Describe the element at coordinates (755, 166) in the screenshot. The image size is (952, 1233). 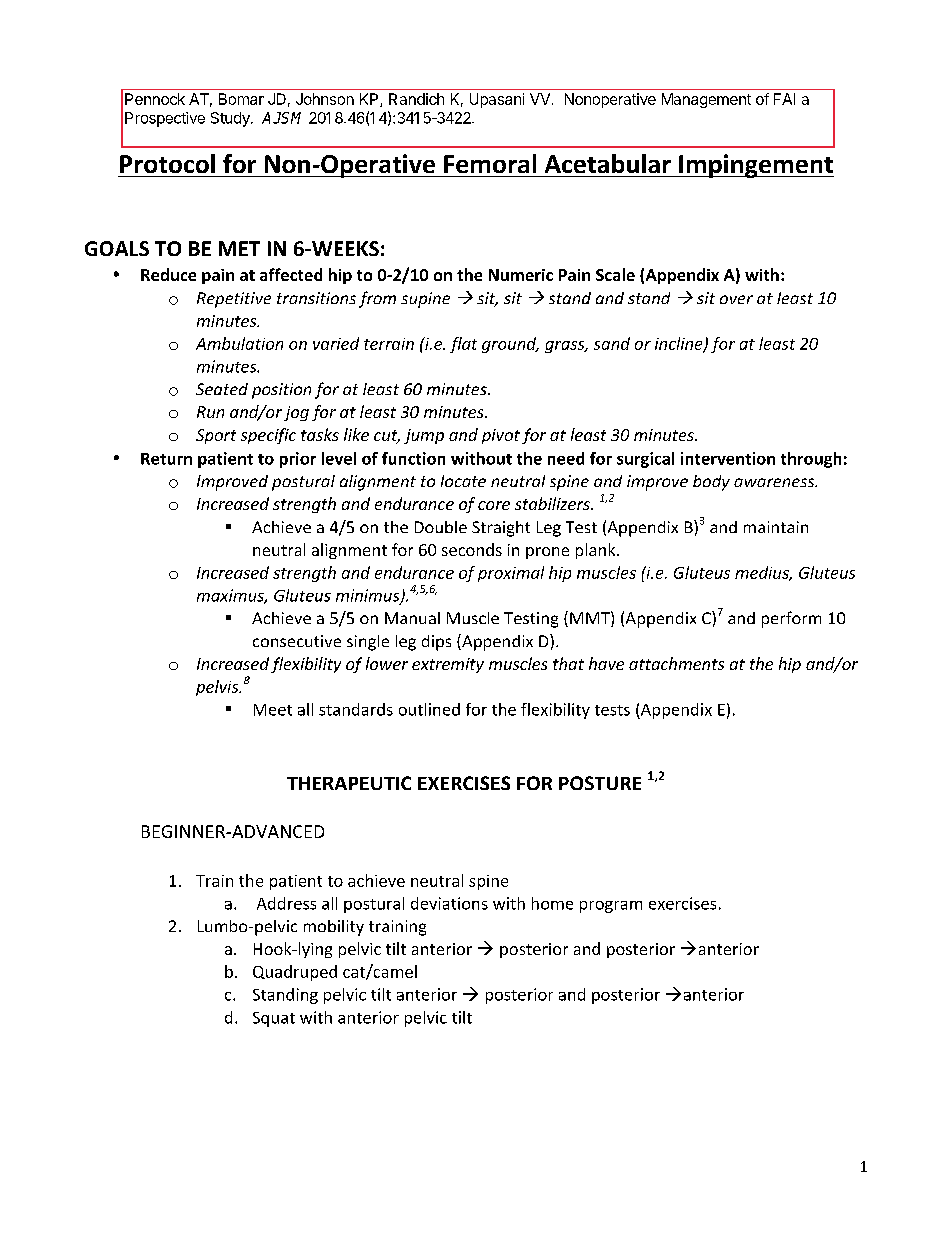
I see `Impingement` at that location.
